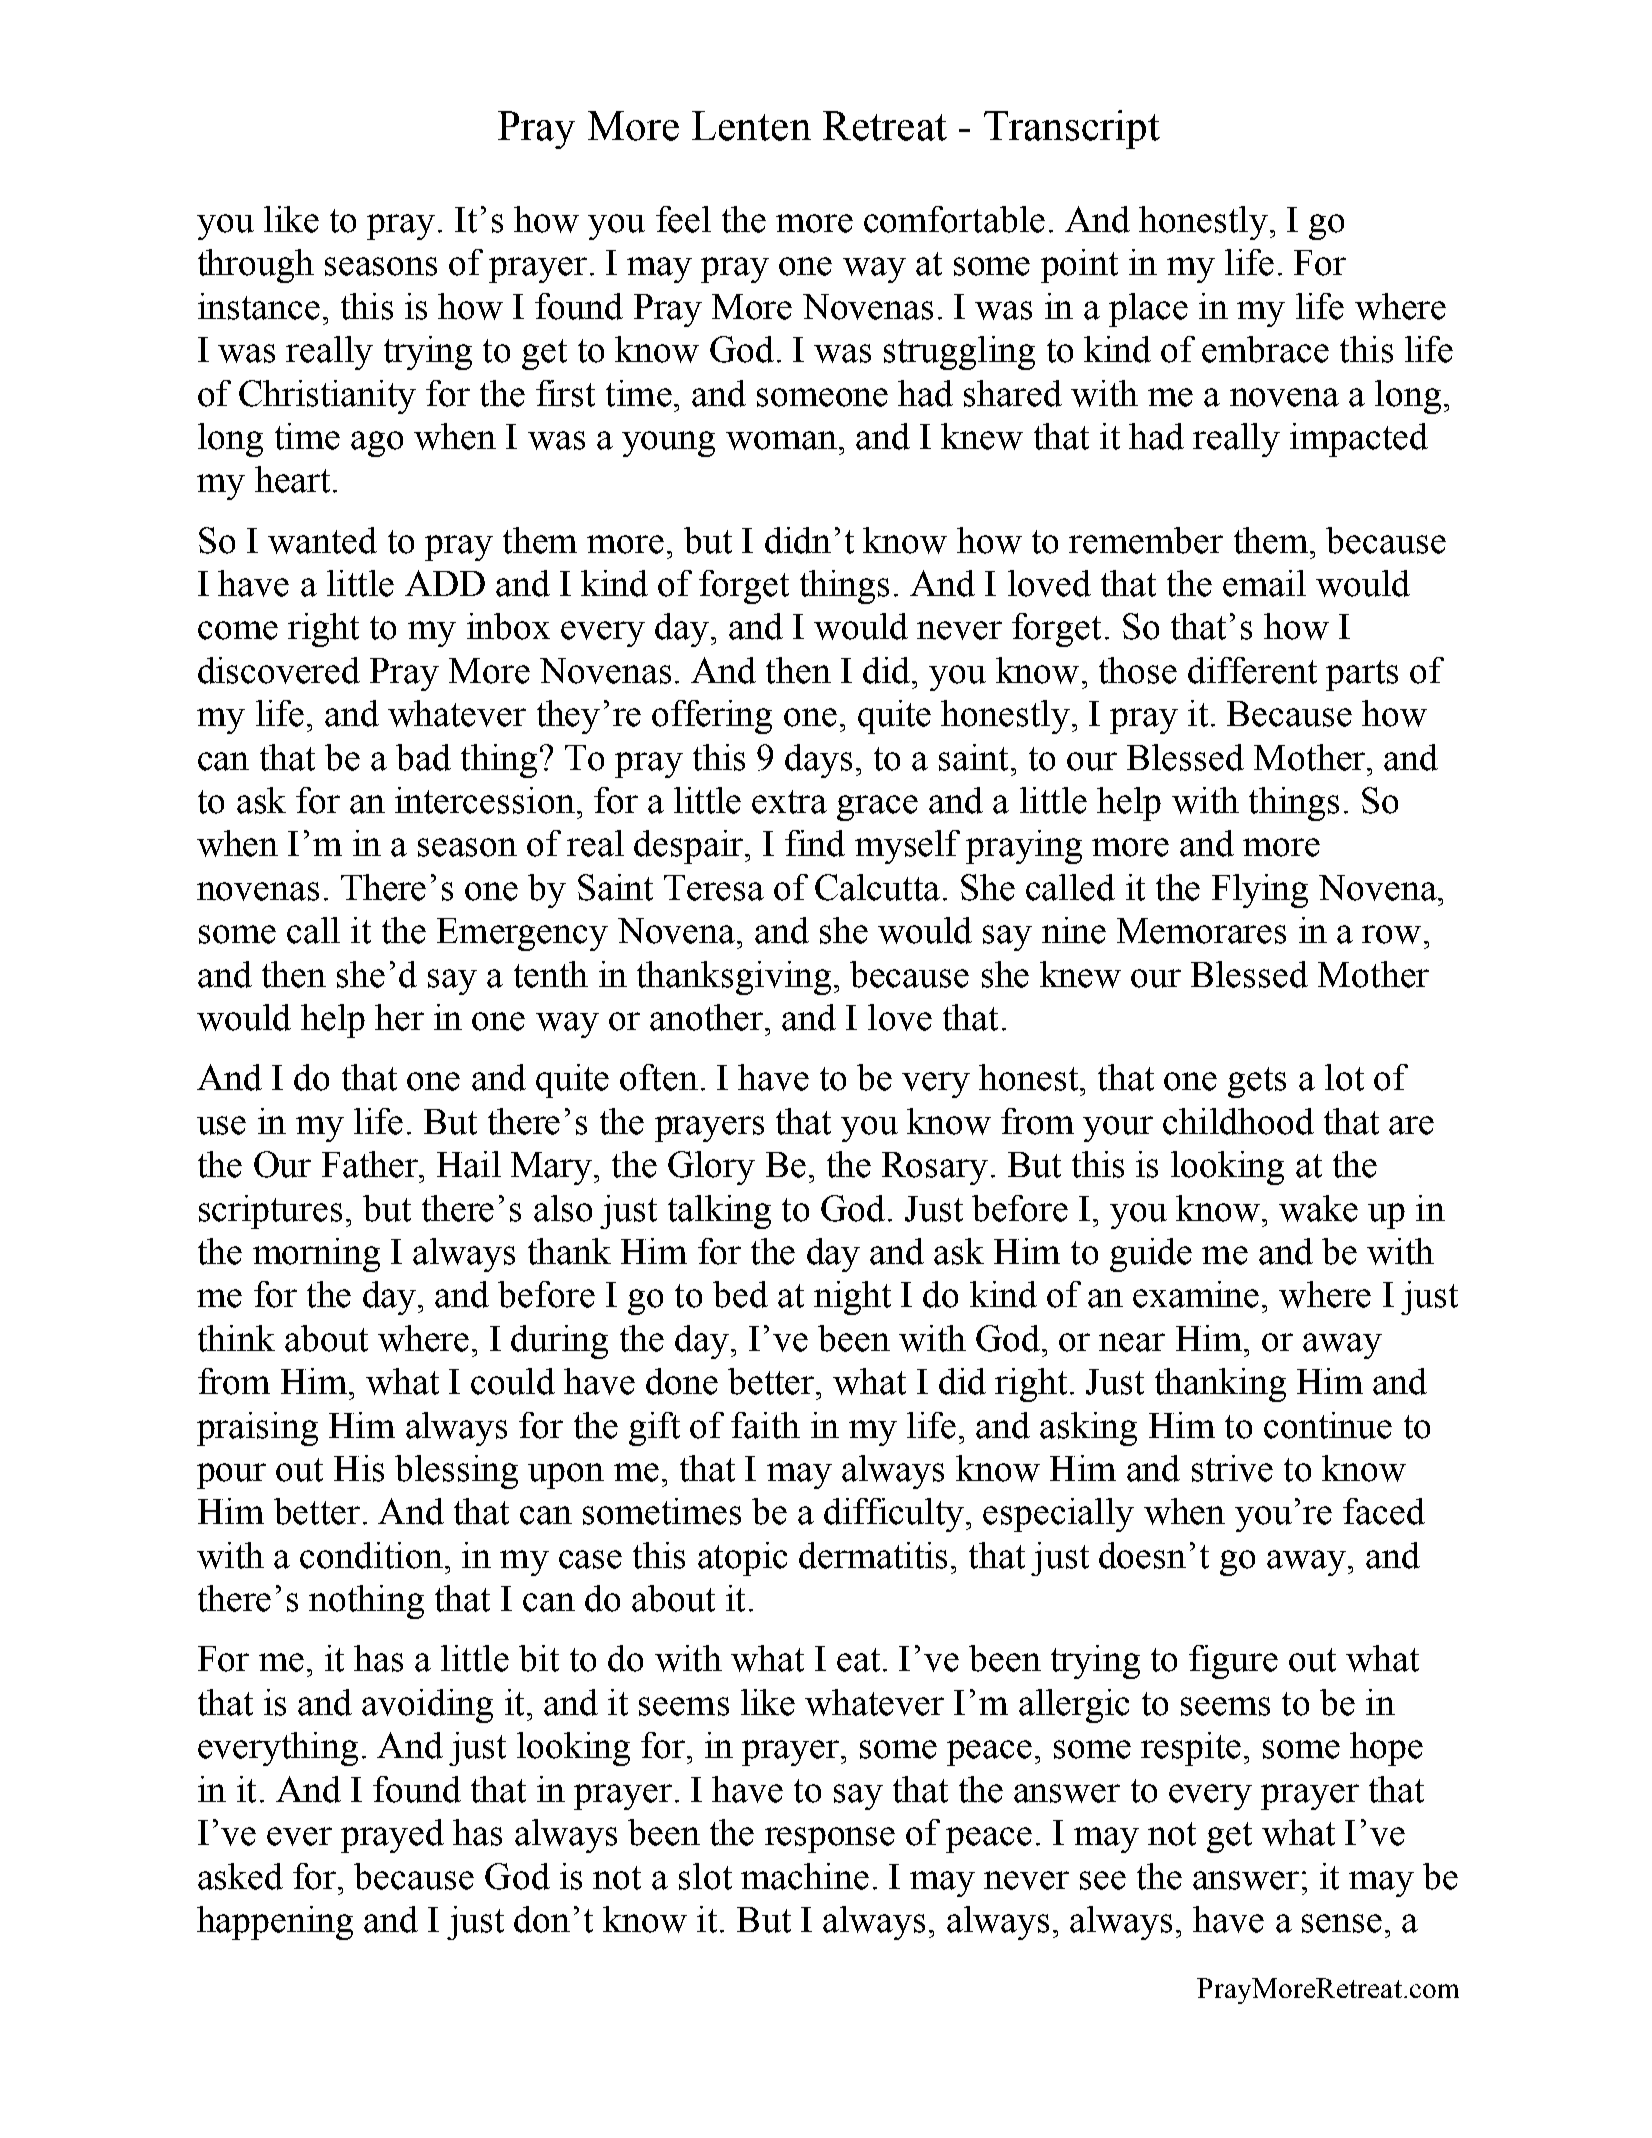 This page has width=1652, height=2138. Describe the element at coordinates (371, 1164) in the page. I see `Father` at that location.
